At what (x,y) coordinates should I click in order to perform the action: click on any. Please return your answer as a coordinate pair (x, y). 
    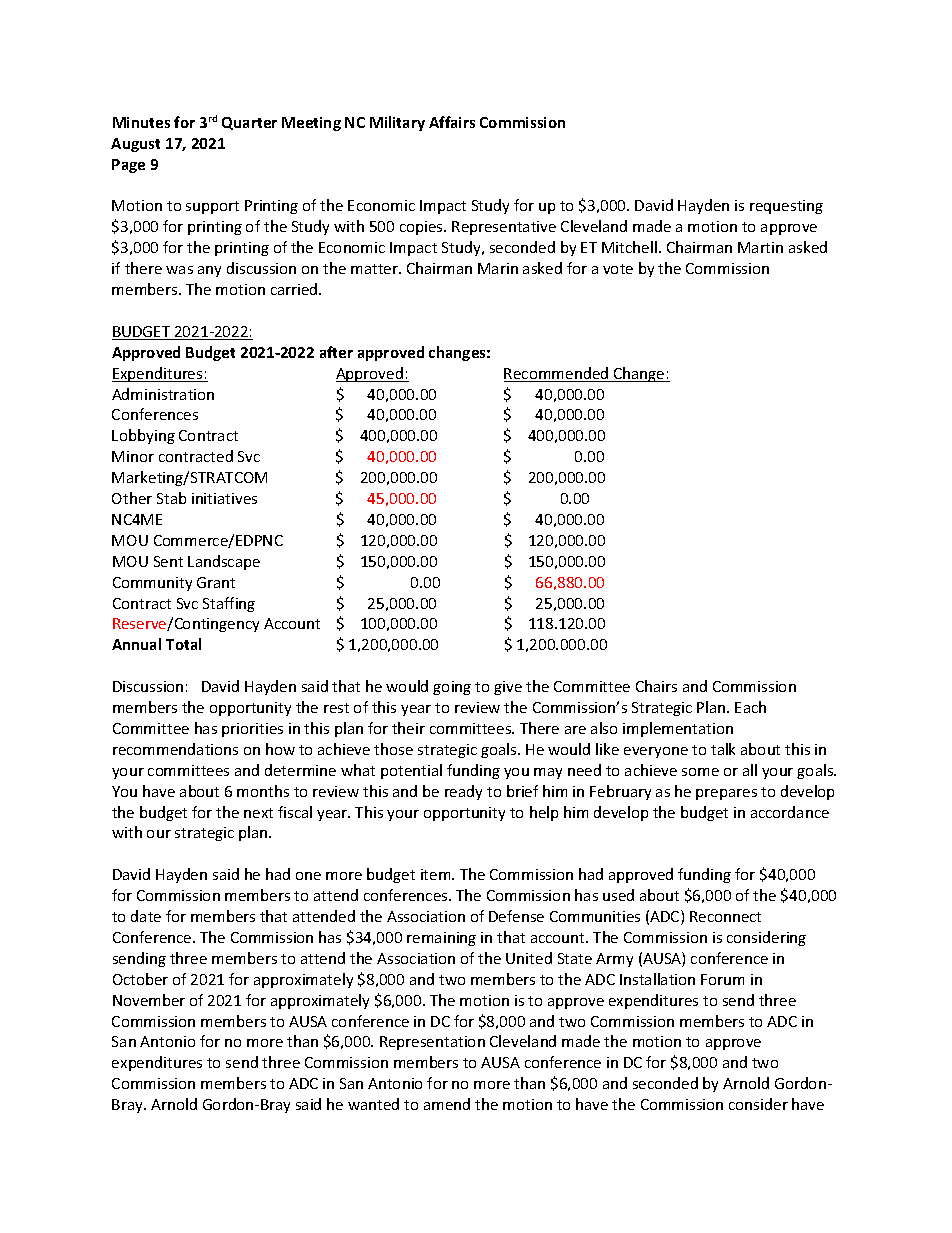
    Looking at the image, I should click on (209, 271).
